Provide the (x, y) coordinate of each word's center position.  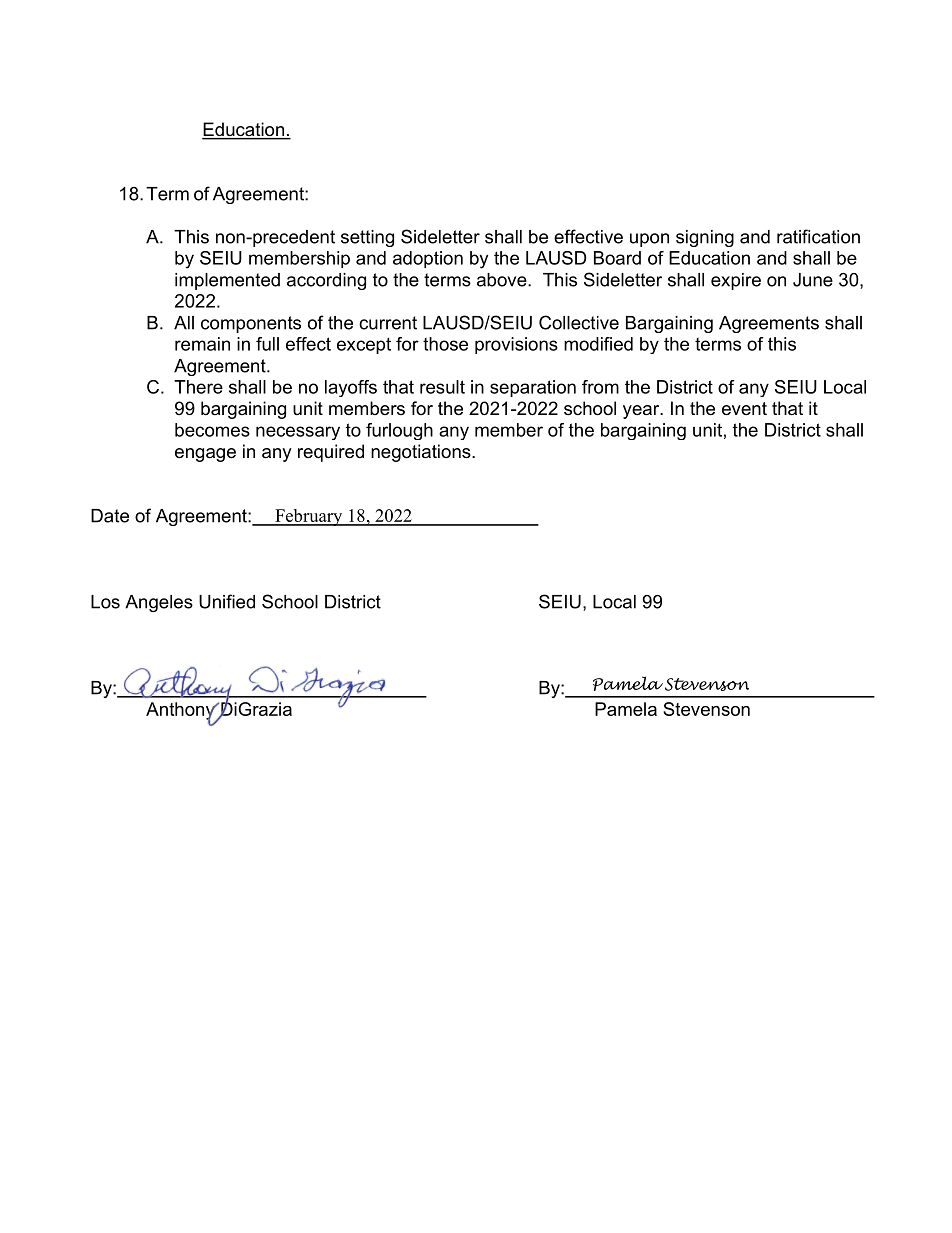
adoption (428, 259)
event (744, 409)
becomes (212, 430)
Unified (227, 601)
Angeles (159, 603)
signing (705, 238)
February (309, 517)
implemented (227, 281)
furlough (399, 431)
